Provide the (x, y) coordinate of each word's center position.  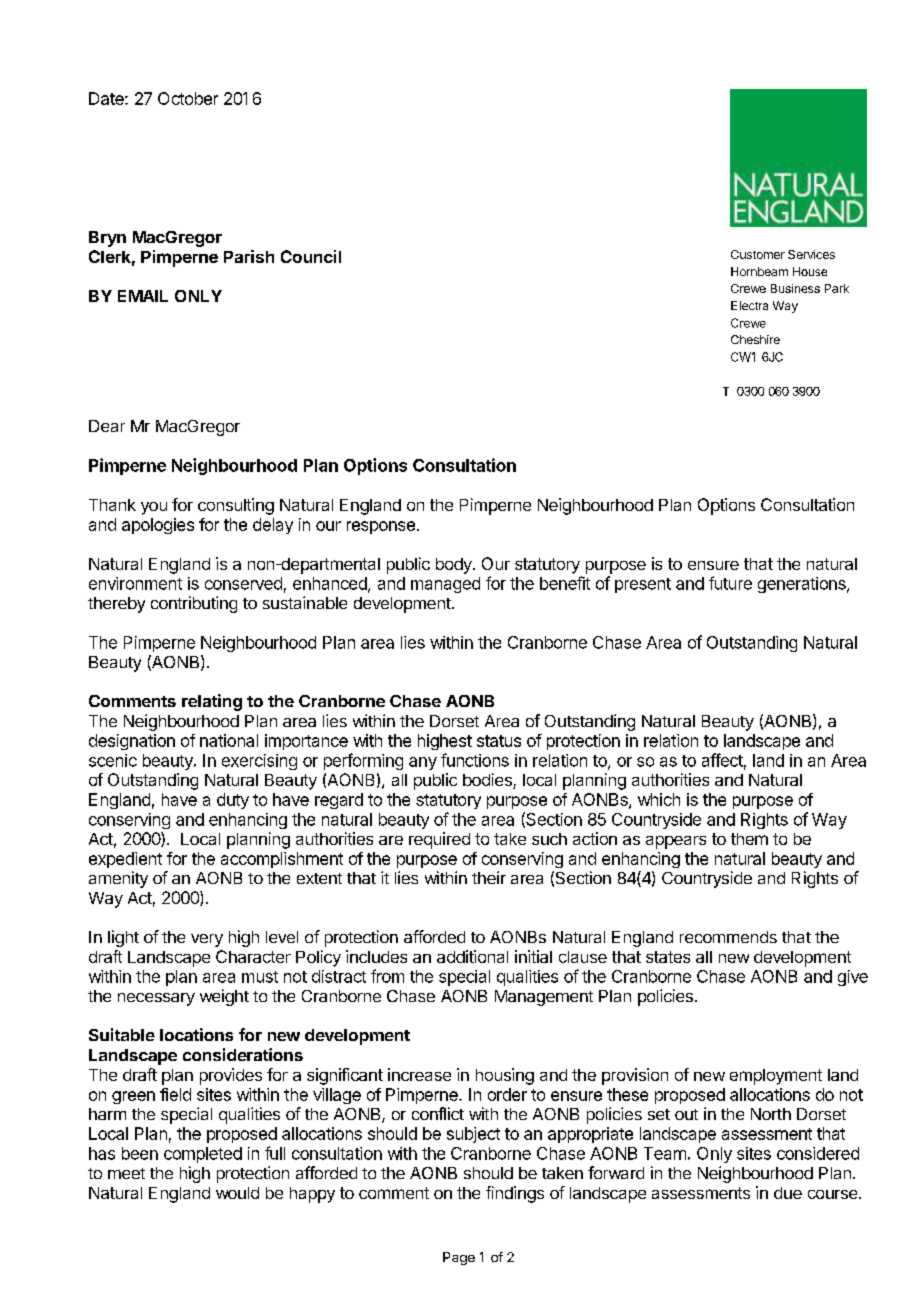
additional (472, 956)
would (237, 1193)
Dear (107, 426)
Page (459, 1258)
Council (311, 256)
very (207, 940)
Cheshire (755, 339)
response (381, 527)
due (788, 1193)
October (188, 98)
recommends (728, 937)
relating (212, 702)
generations (803, 585)
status (499, 741)
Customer (758, 254)
